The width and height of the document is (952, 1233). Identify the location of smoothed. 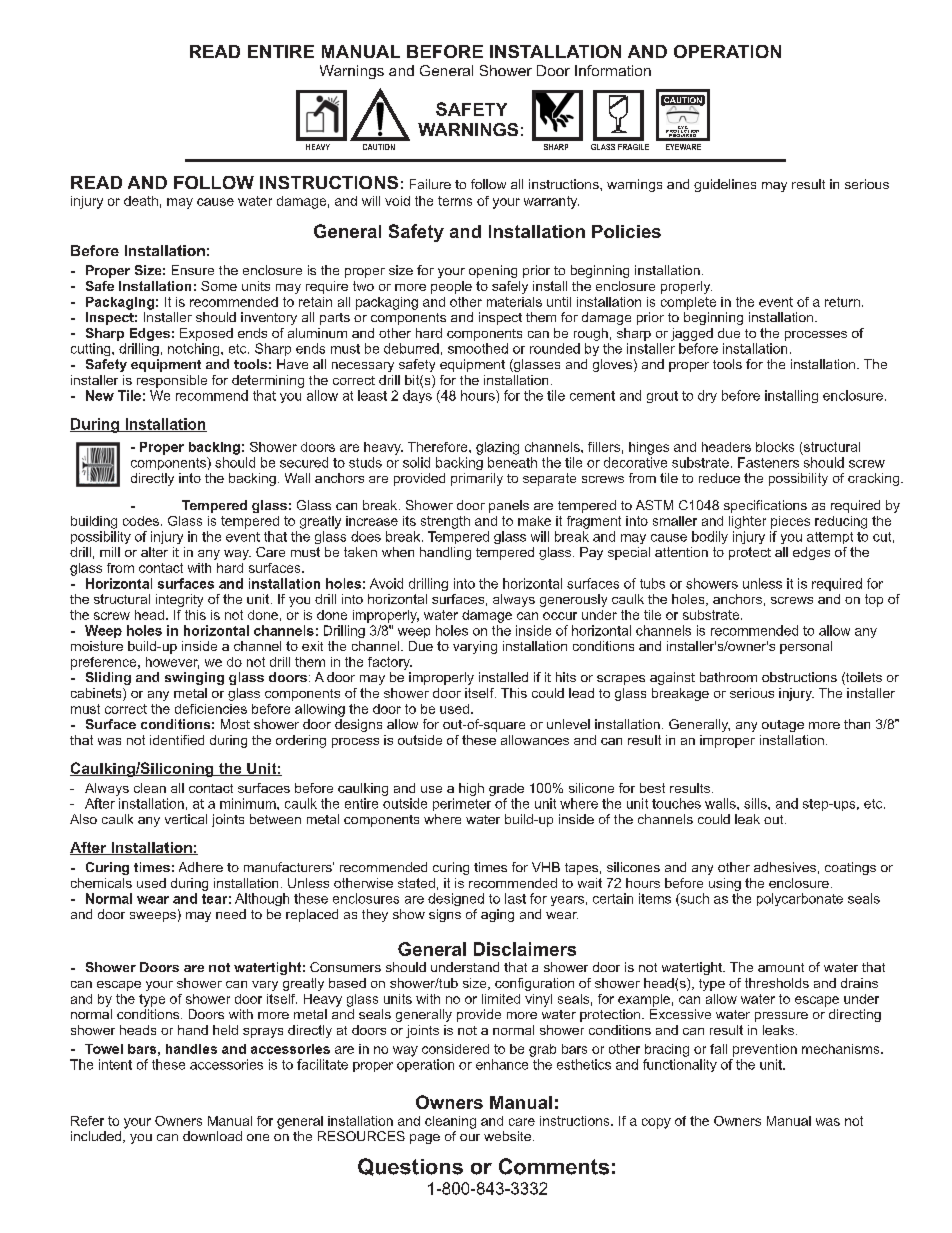
(478, 348).
